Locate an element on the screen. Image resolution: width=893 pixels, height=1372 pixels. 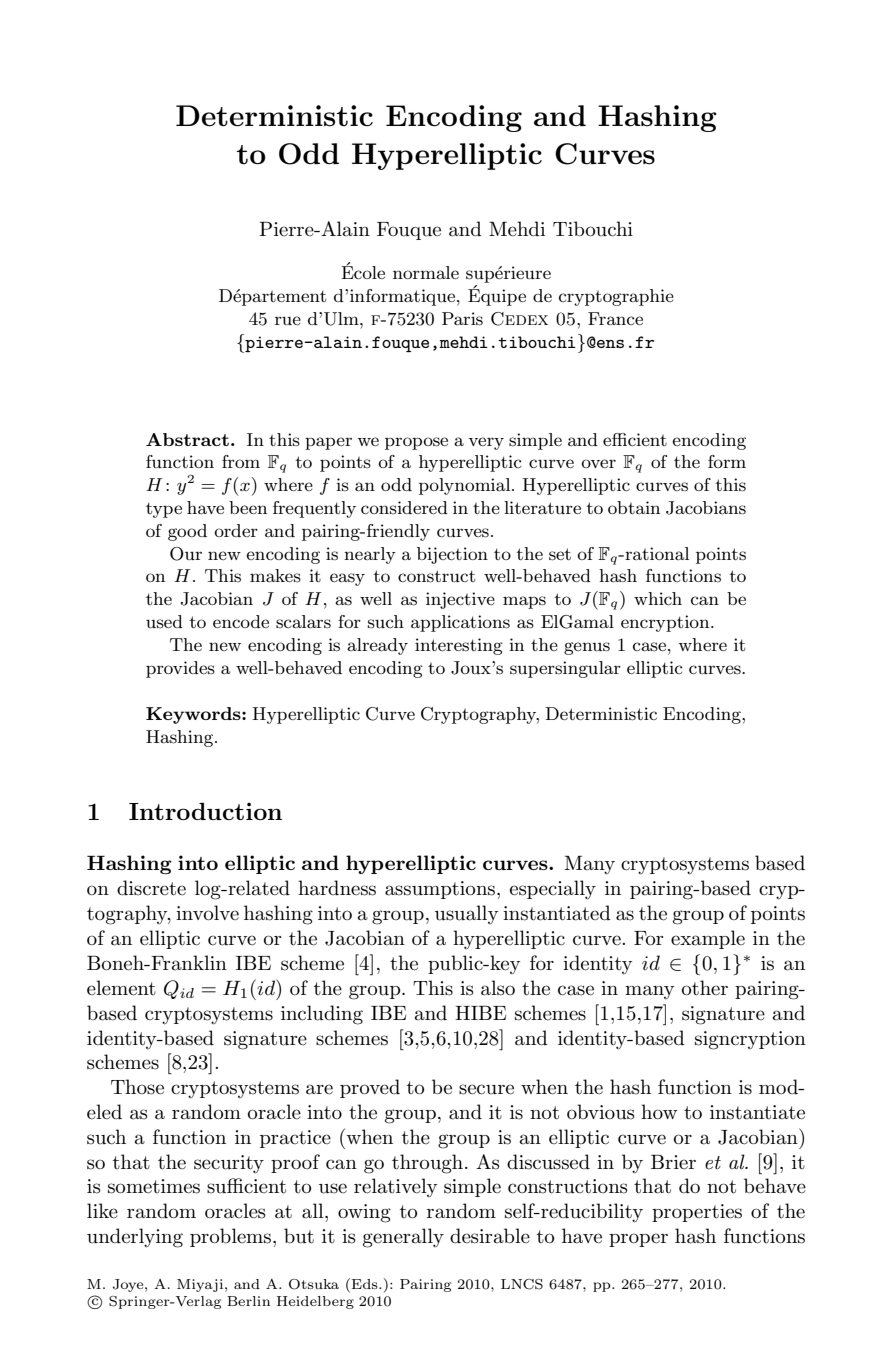
obtain is located at coordinates (634, 507).
